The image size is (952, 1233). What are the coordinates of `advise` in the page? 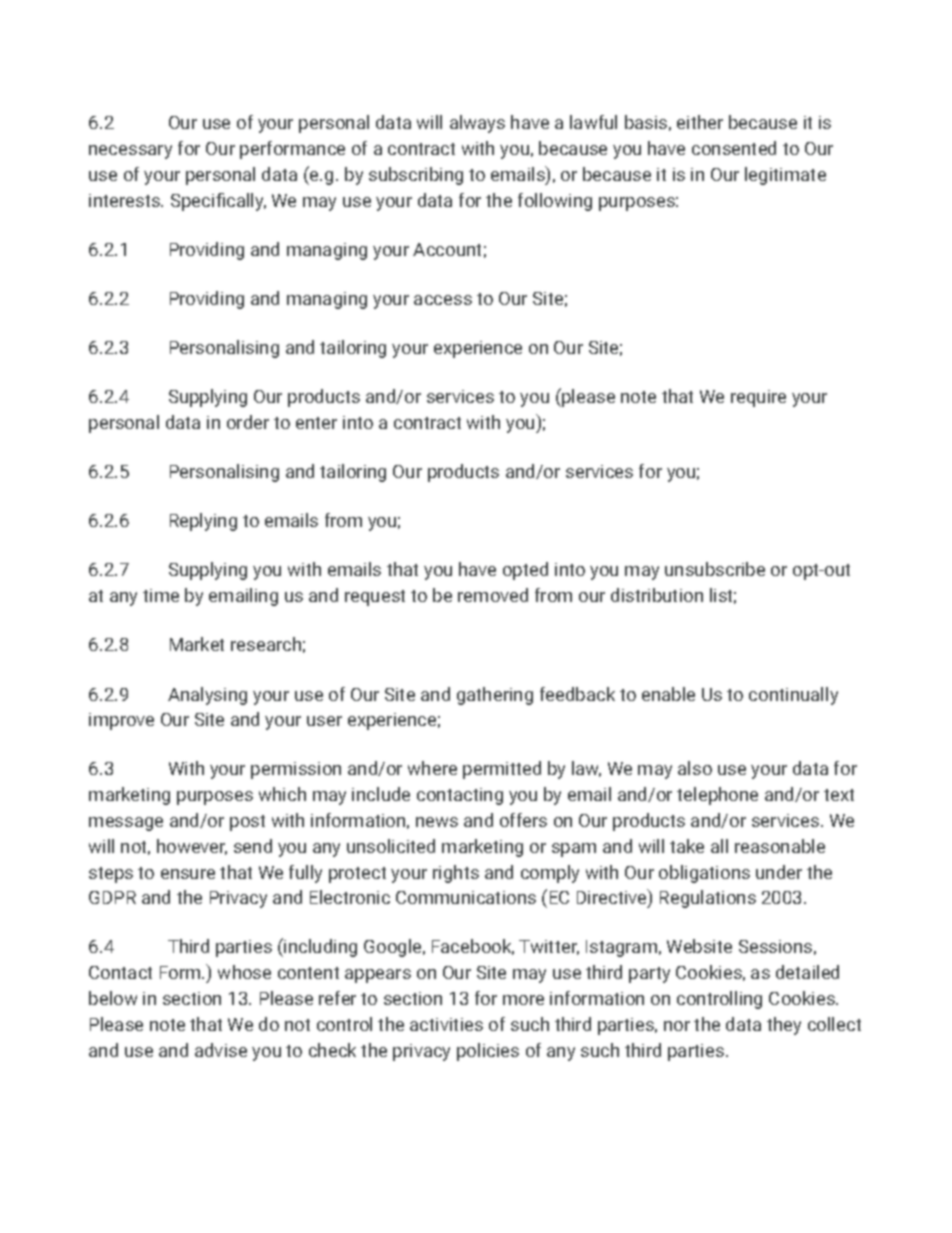 It's located at (221, 1050).
